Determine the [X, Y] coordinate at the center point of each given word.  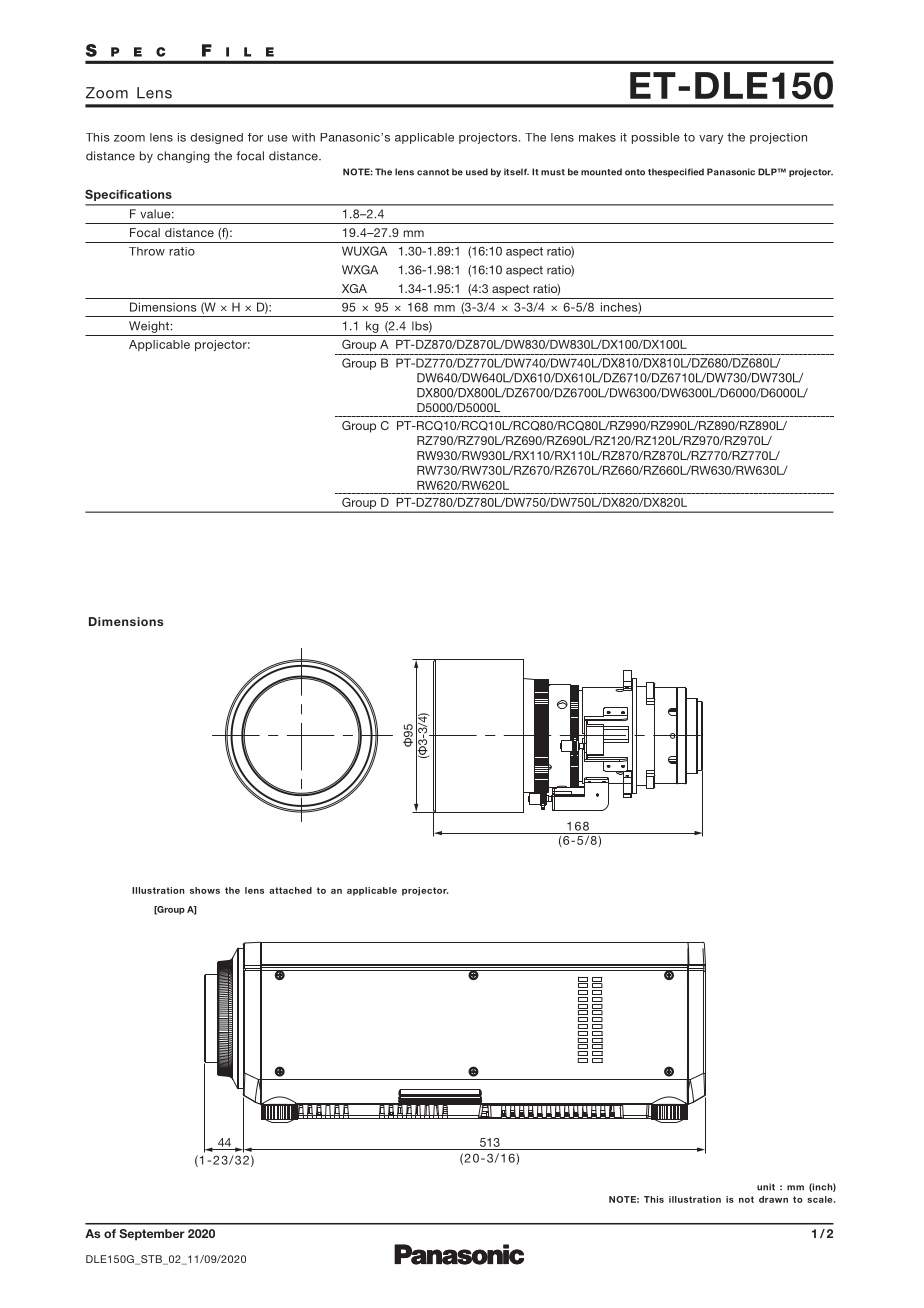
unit [766, 1187]
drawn [773, 1199]
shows [205, 890]
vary [711, 139]
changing [183, 157]
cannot [433, 172]
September [152, 1235]
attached [290, 890]
